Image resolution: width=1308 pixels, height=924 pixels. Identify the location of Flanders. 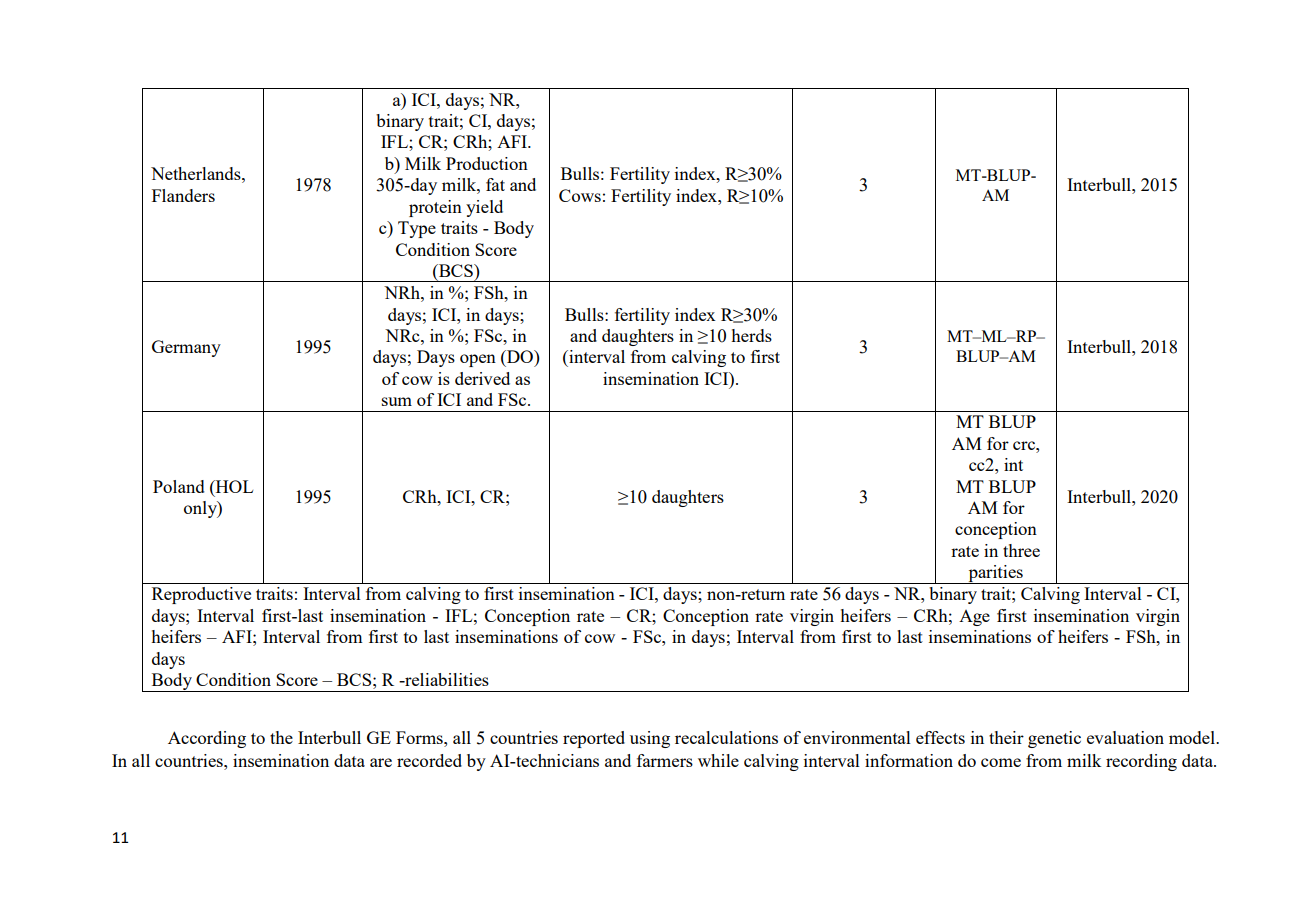
(183, 195).
